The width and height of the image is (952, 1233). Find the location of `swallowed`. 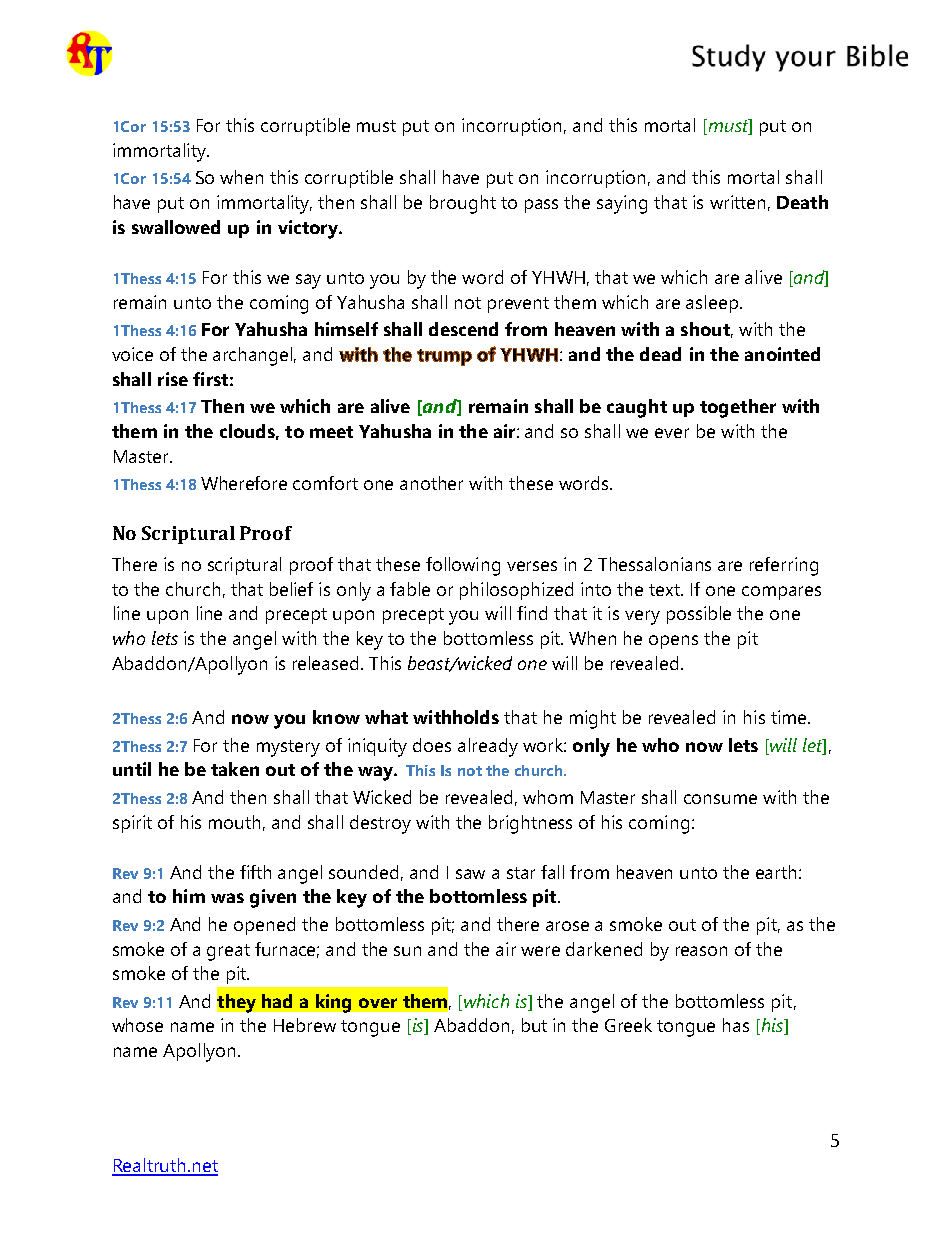

swallowed is located at coordinates (176, 227).
